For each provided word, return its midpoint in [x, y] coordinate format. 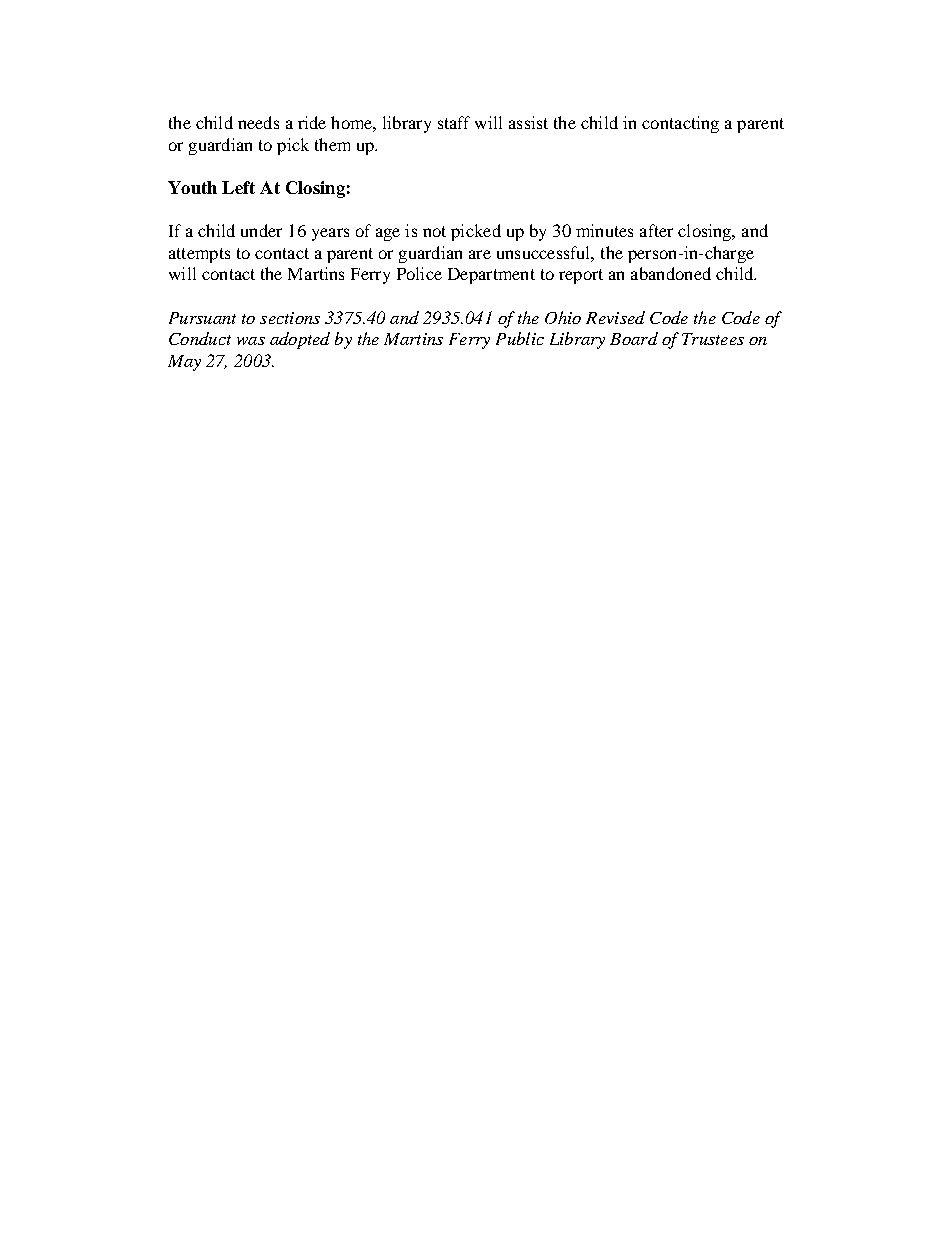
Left [238, 187]
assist [528, 122]
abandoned [671, 273]
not [434, 231]
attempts [199, 255]
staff [454, 122]
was [251, 341]
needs [258, 122]
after [656, 230]
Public [520, 338]
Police [419, 273]
